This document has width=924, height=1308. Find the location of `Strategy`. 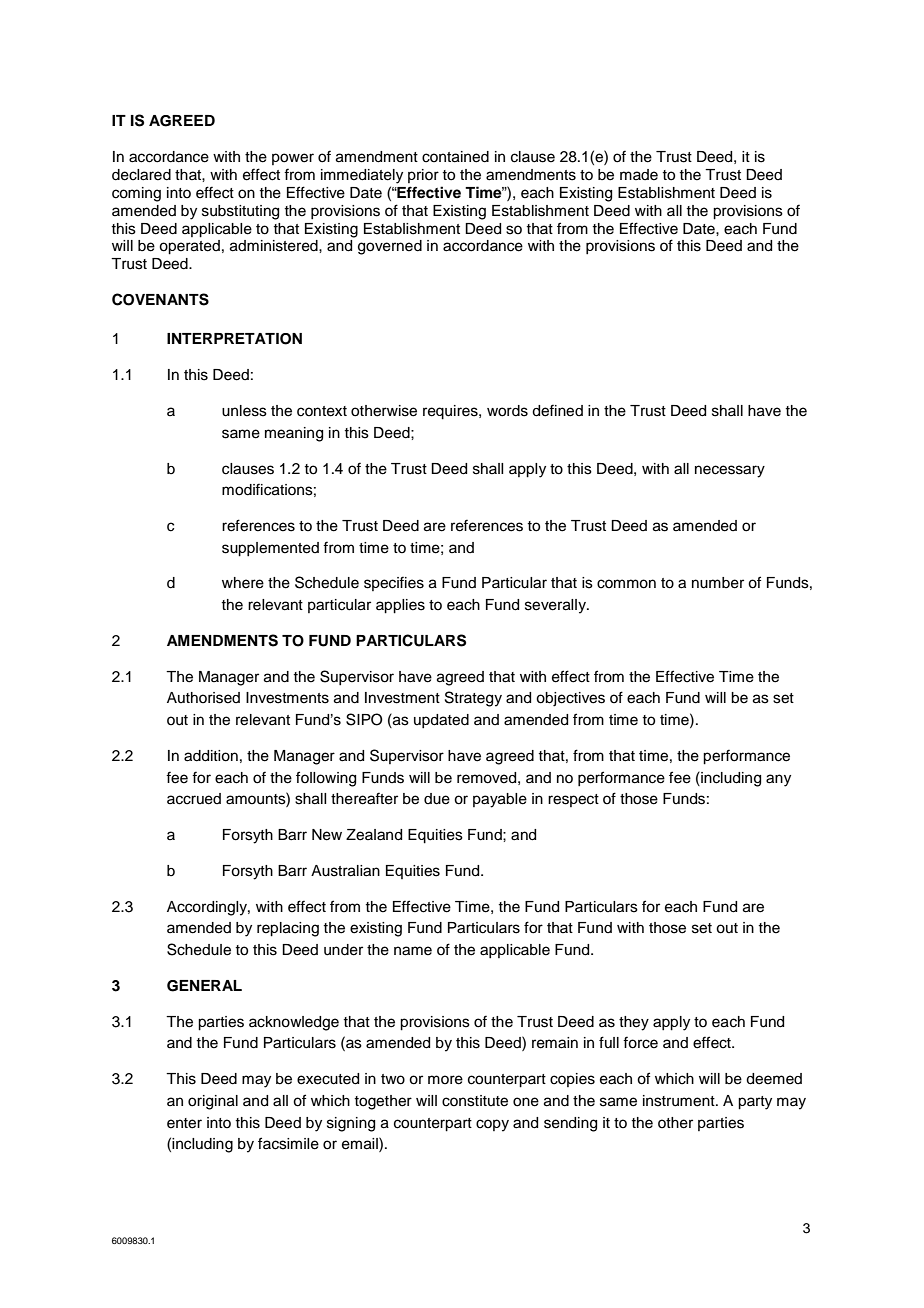

Strategy is located at coordinates (473, 699).
